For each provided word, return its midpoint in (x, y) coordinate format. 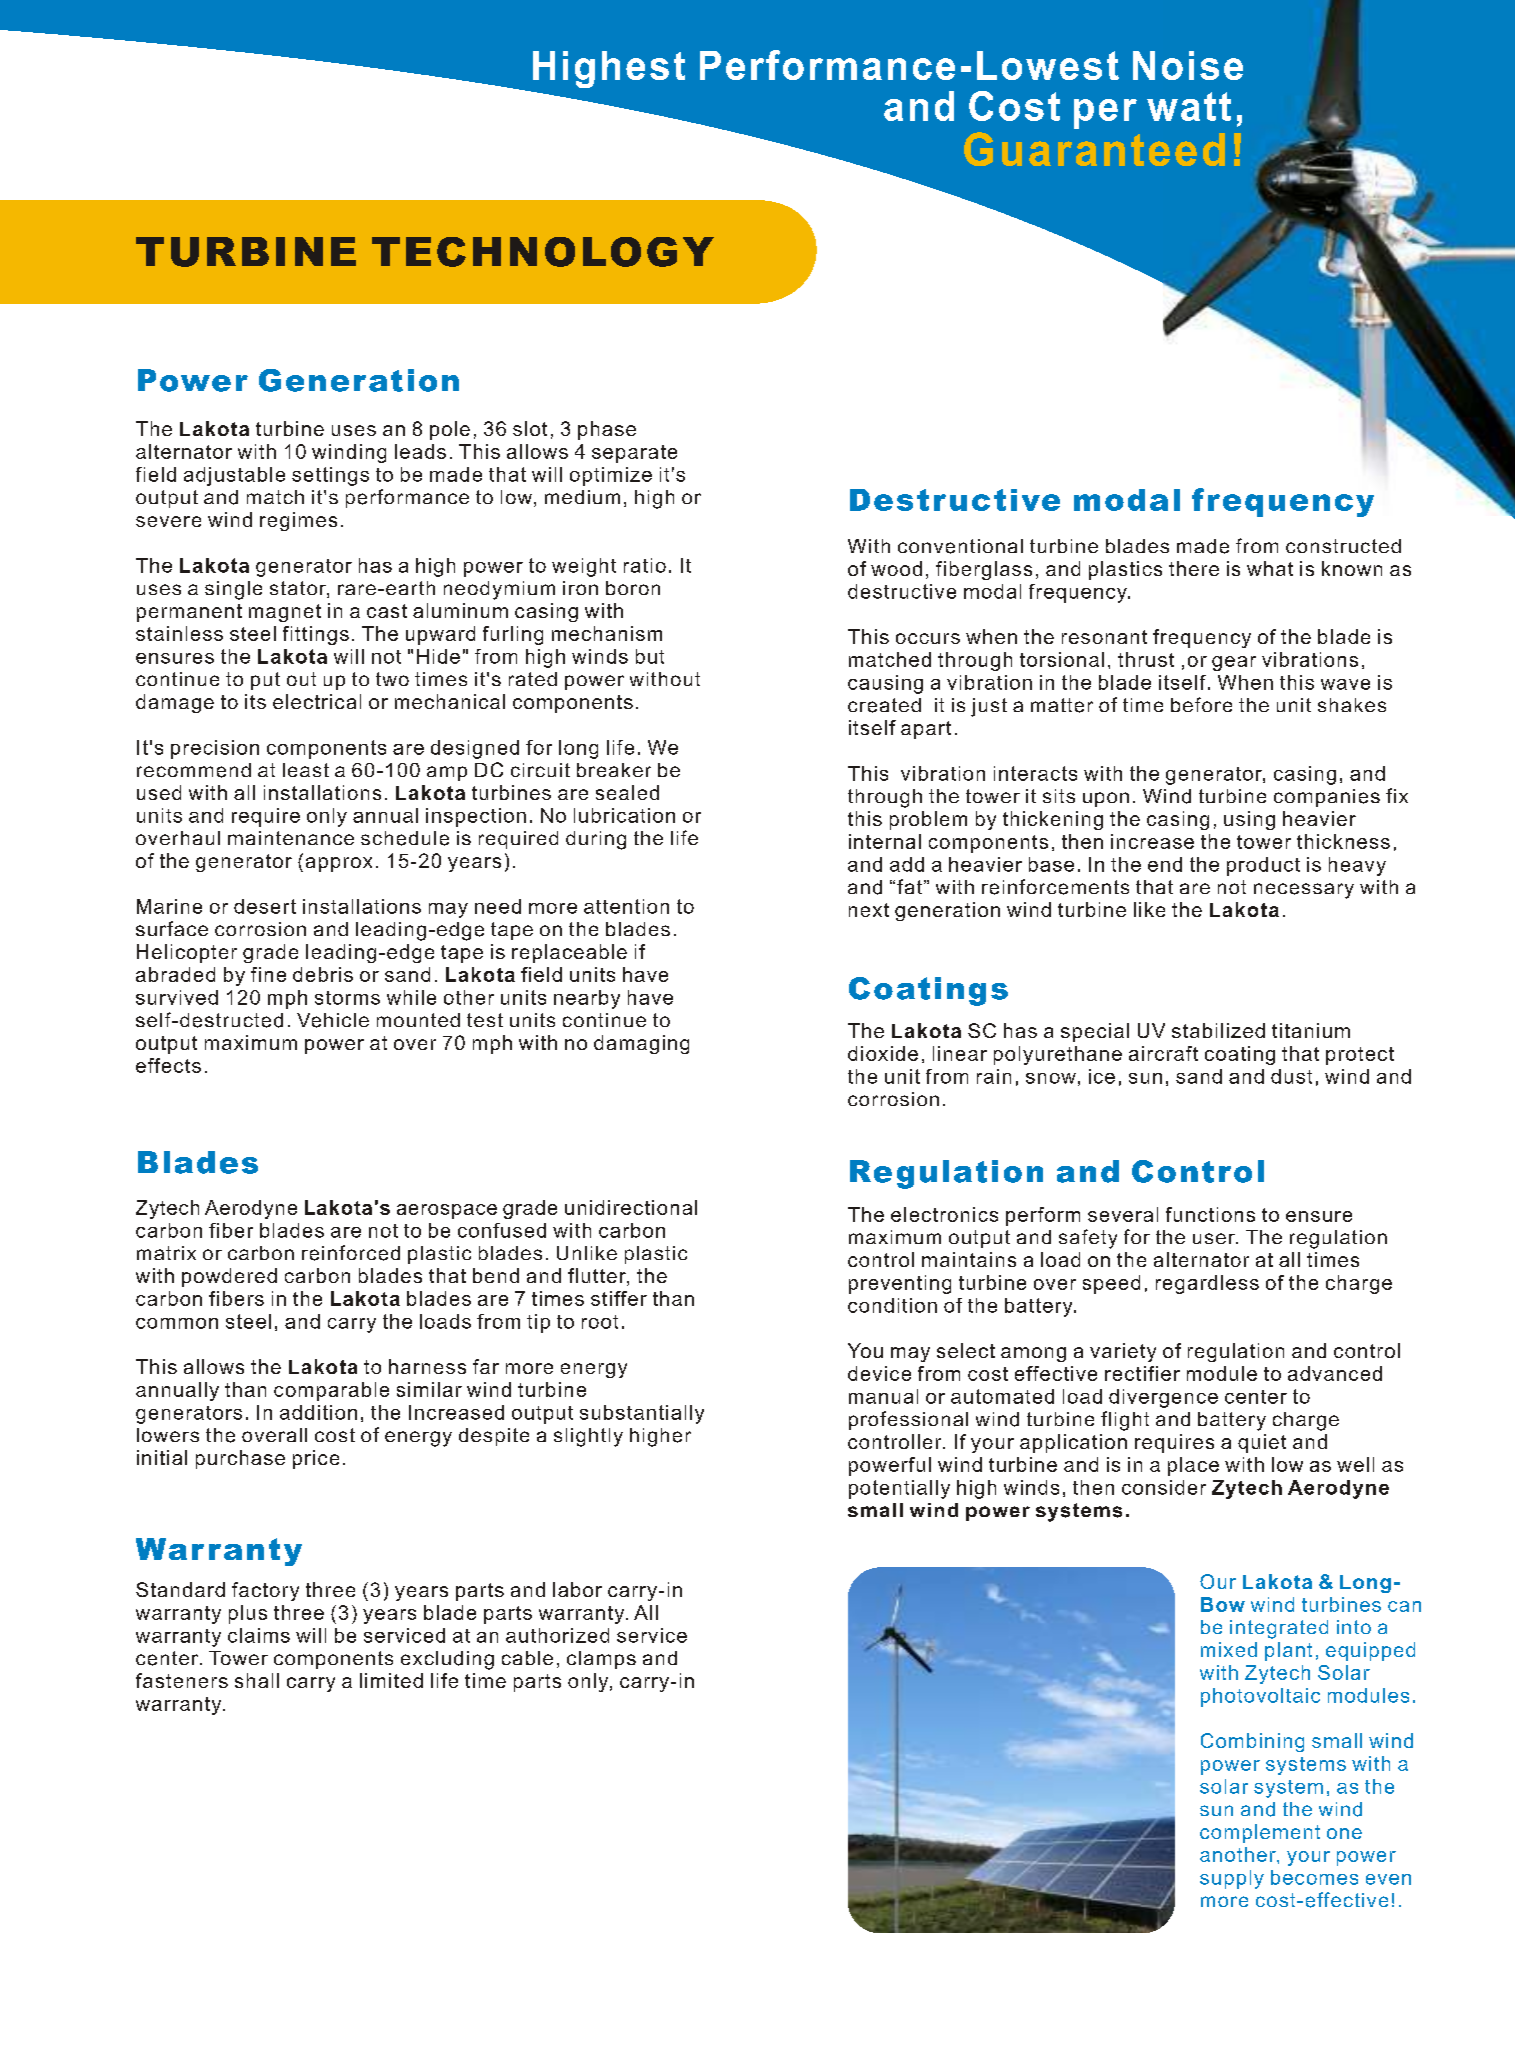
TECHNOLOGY (543, 252)
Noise (1188, 65)
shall (257, 1680)
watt (1189, 106)
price (316, 1459)
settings (330, 476)
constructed (1343, 546)
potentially (899, 1489)
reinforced (351, 1253)
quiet (1262, 1443)
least (306, 770)
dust (1291, 1076)
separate (634, 454)
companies (1327, 798)
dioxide (883, 1053)
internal (885, 841)
